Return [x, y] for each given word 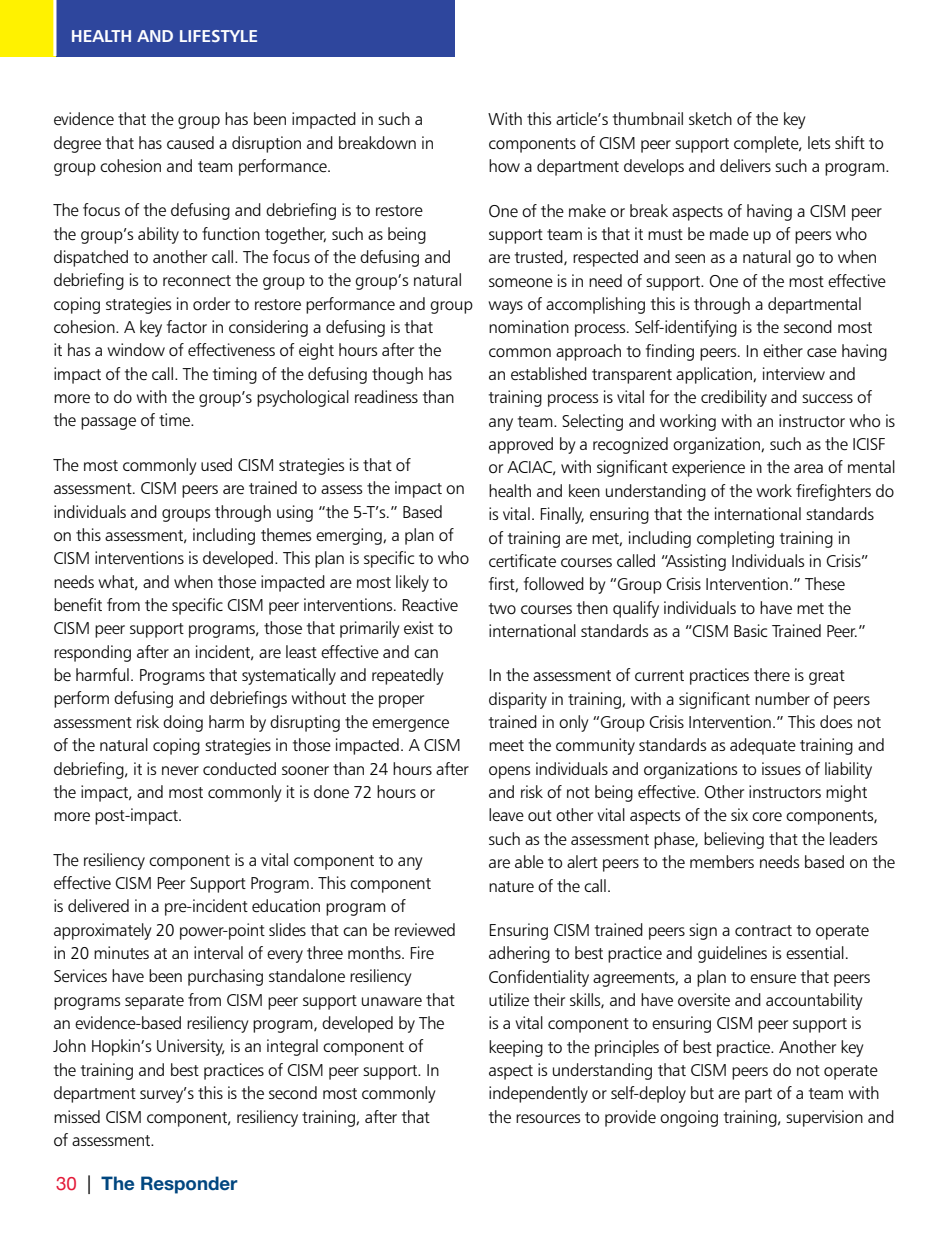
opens [509, 772]
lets [819, 143]
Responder [189, 1185]
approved [521, 445]
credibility [734, 398]
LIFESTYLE [218, 36]
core [767, 817]
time [176, 419]
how [504, 166]
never [180, 770]
